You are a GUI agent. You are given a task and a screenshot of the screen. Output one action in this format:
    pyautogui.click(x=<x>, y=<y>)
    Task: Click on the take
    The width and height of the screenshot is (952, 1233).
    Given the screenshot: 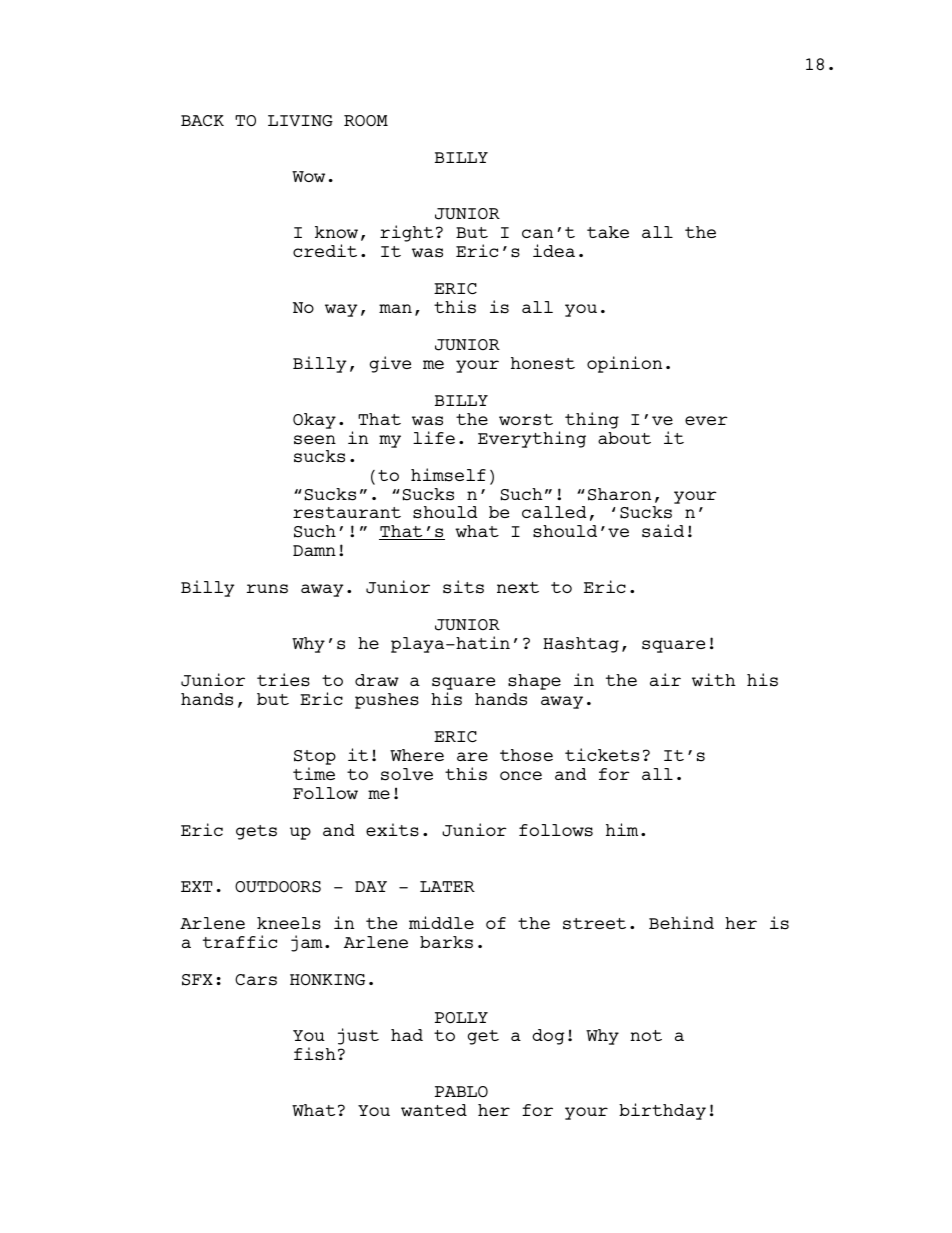 What is the action you would take?
    pyautogui.click(x=608, y=232)
